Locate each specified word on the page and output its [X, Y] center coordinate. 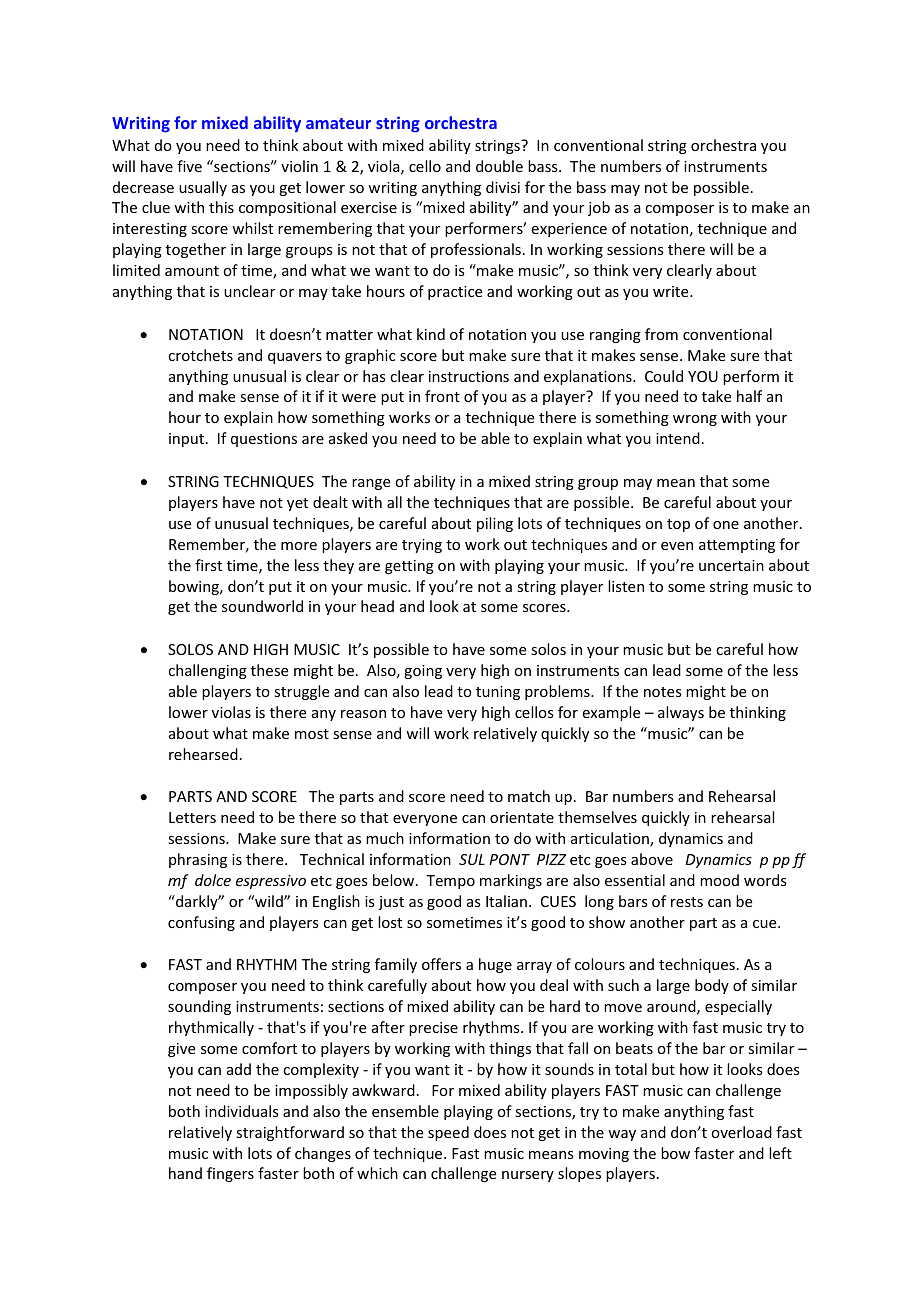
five [189, 166]
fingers [230, 1174]
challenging [207, 671]
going [423, 672]
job [599, 208]
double [499, 166]
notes [663, 692]
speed [448, 1133]
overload [741, 1132]
